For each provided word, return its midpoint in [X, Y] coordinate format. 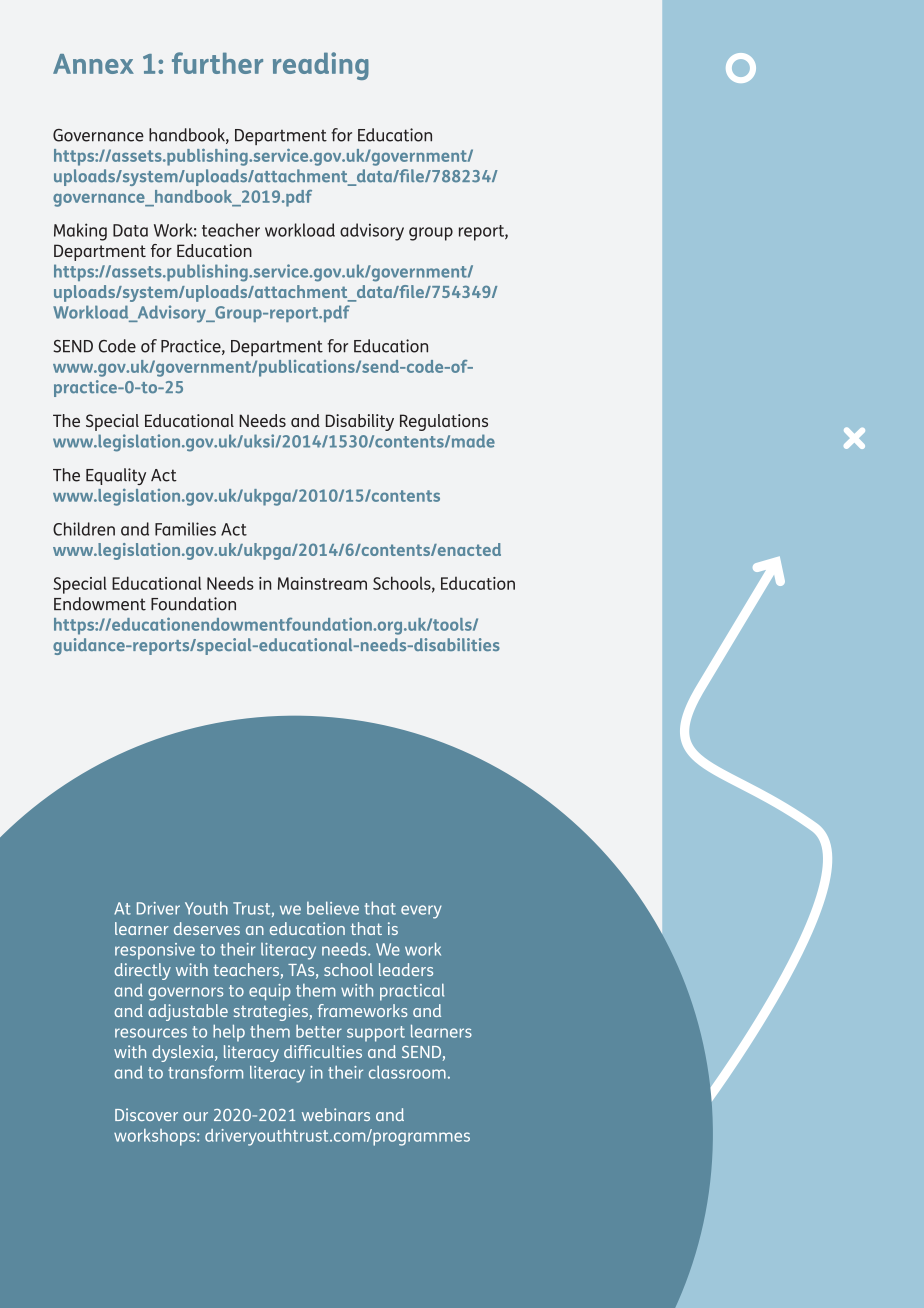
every [421, 912]
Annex [93, 64]
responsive [155, 951]
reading [321, 66]
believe [333, 908]
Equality [116, 476]
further [217, 63]
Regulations [444, 422]
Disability [360, 422]
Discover [146, 1114]
